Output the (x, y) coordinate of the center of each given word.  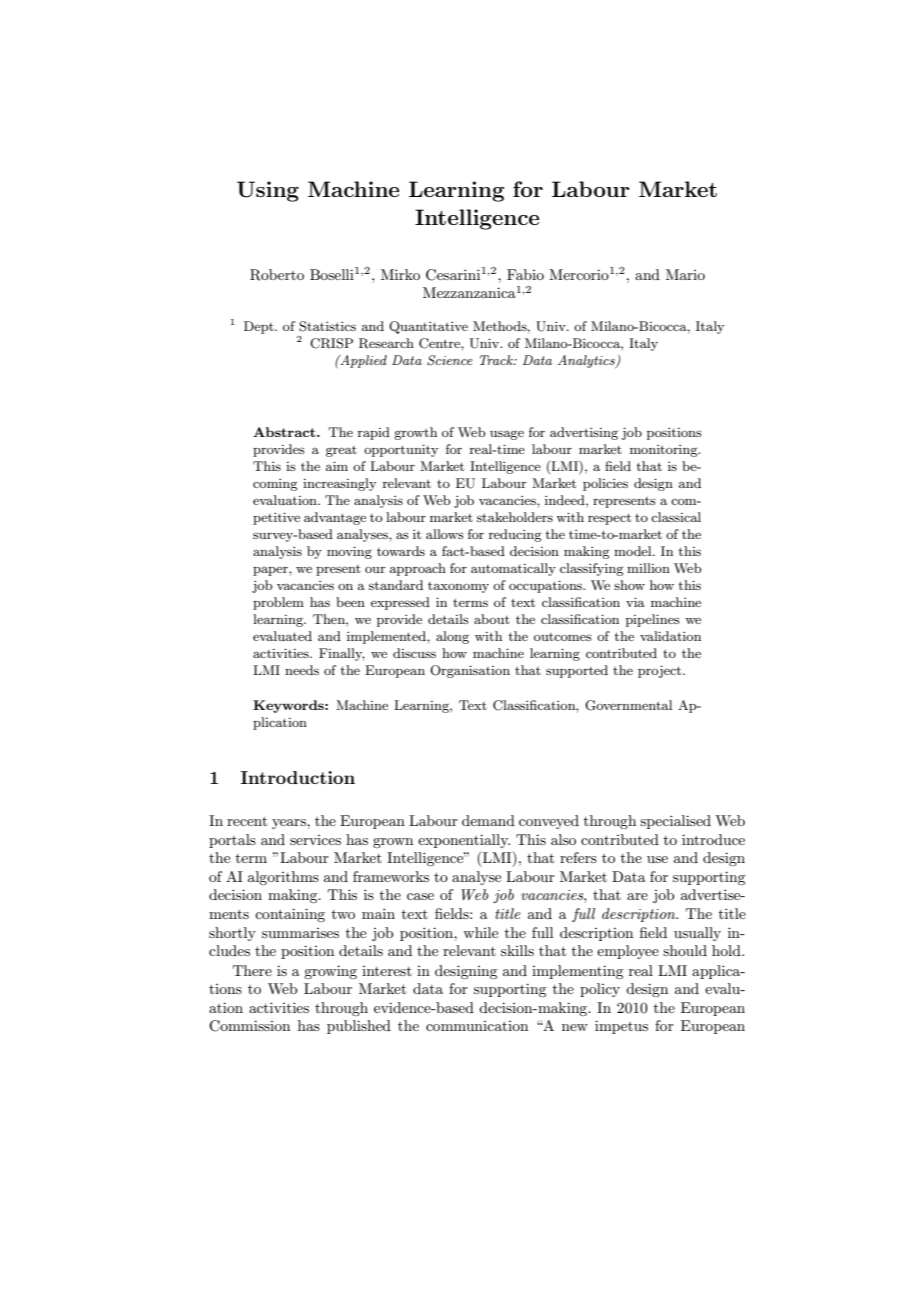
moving (349, 552)
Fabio (525, 274)
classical (676, 517)
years (290, 824)
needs (302, 670)
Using (268, 191)
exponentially (464, 841)
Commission (249, 1026)
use (657, 859)
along (452, 637)
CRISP (331, 343)
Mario (685, 274)
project (661, 671)
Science (450, 360)
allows (445, 534)
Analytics (587, 361)
